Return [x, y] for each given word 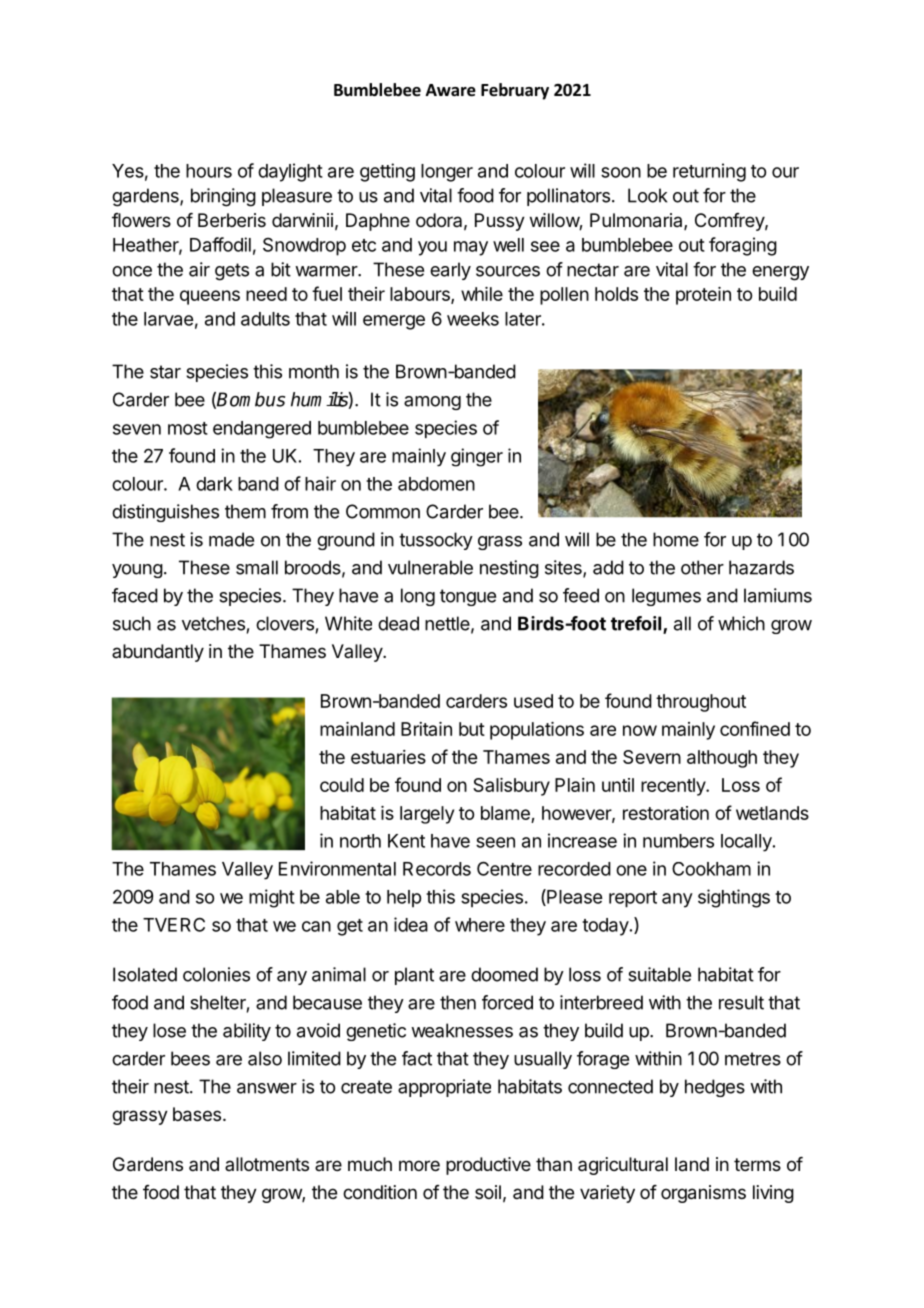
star [165, 372]
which [741, 623]
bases [197, 1114]
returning [709, 172]
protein [703, 296]
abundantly [158, 653]
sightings [734, 898]
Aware [451, 90]
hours [209, 171]
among [432, 403]
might [272, 898]
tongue [468, 597]
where [480, 925]
